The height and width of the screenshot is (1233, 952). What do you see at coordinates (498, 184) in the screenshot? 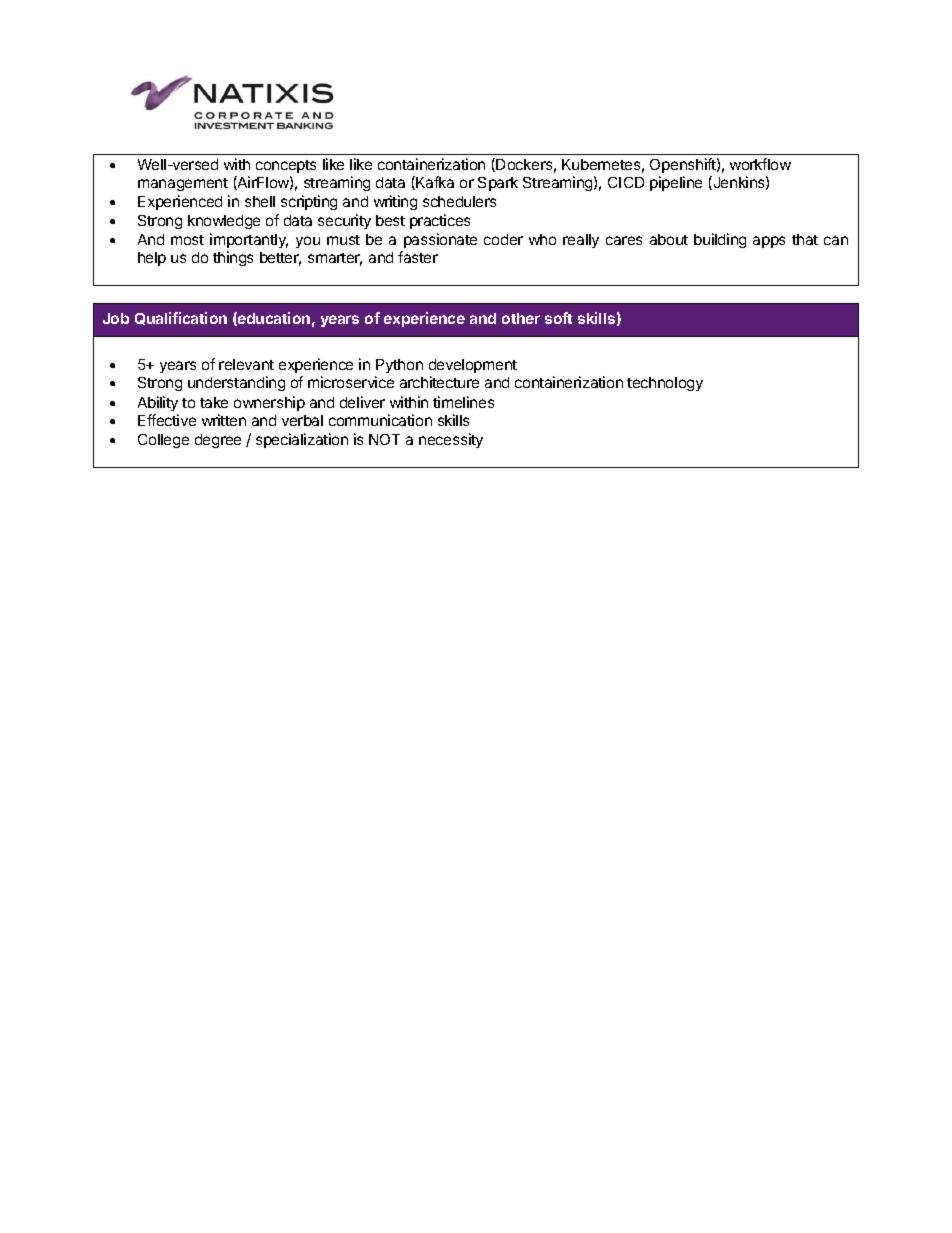
I see `Spark` at bounding box center [498, 184].
